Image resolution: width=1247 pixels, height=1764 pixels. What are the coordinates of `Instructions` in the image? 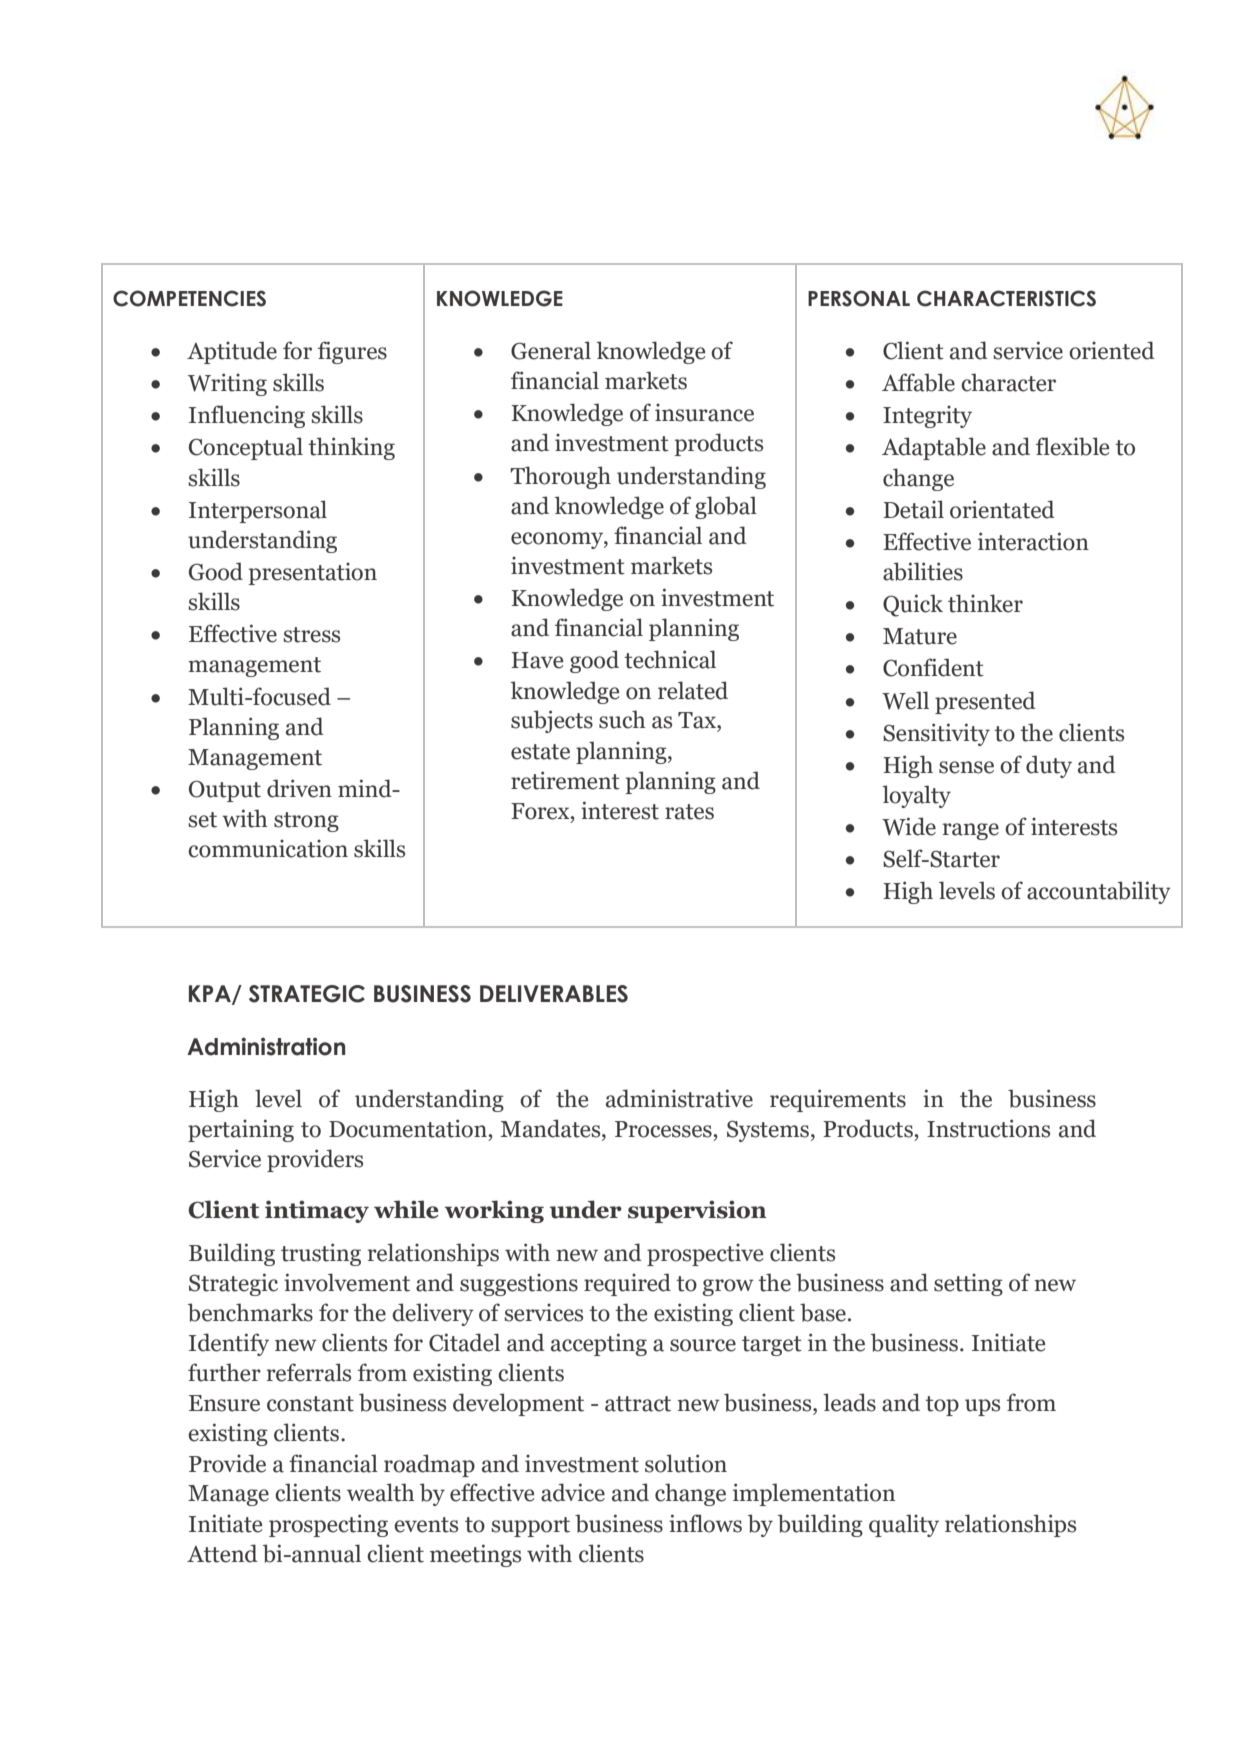 It's located at (988, 1128).
